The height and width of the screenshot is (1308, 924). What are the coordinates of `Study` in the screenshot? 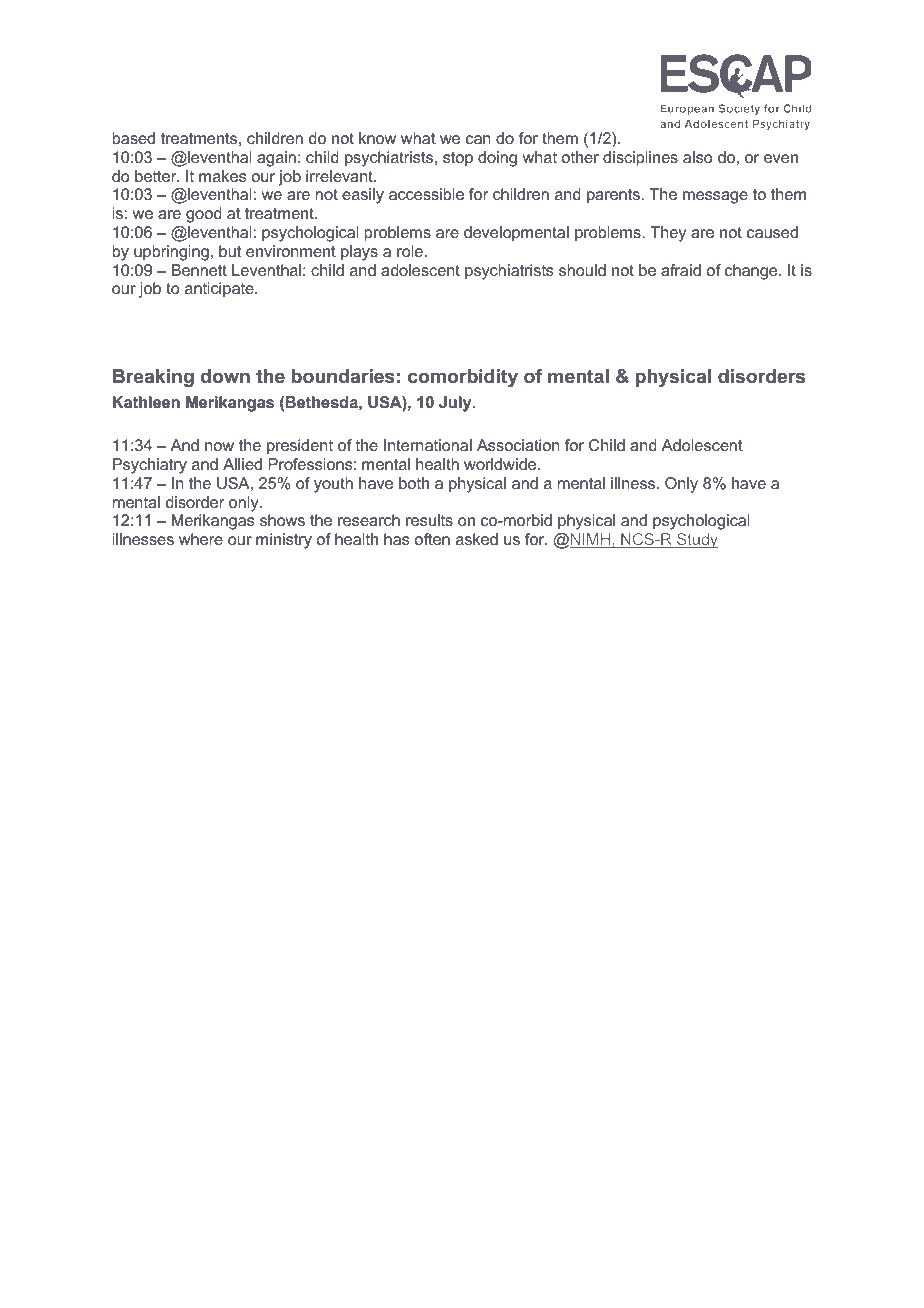 It's located at (696, 540).
